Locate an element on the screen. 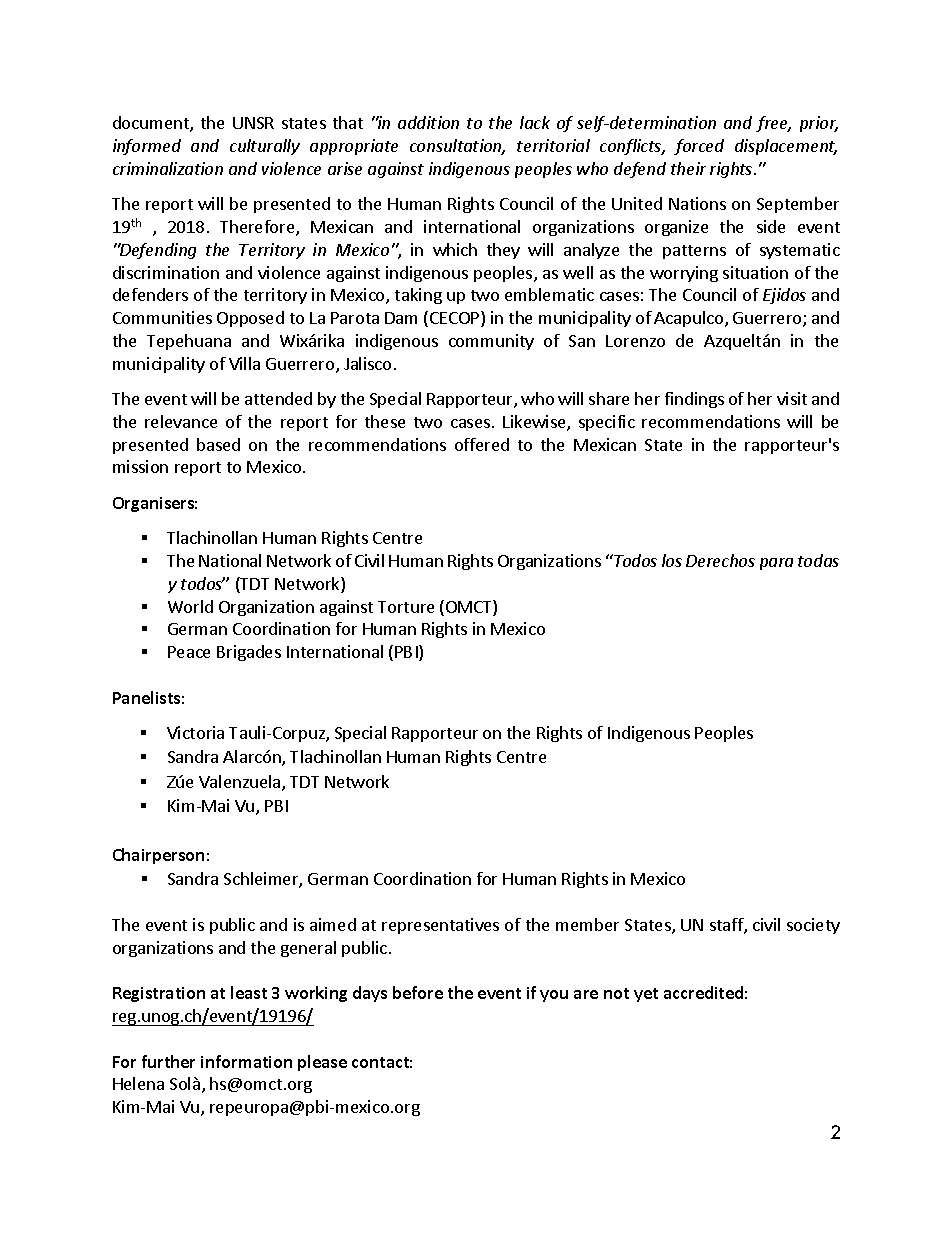 The height and width of the screenshot is (1233, 952). Victoria is located at coordinates (195, 732).
